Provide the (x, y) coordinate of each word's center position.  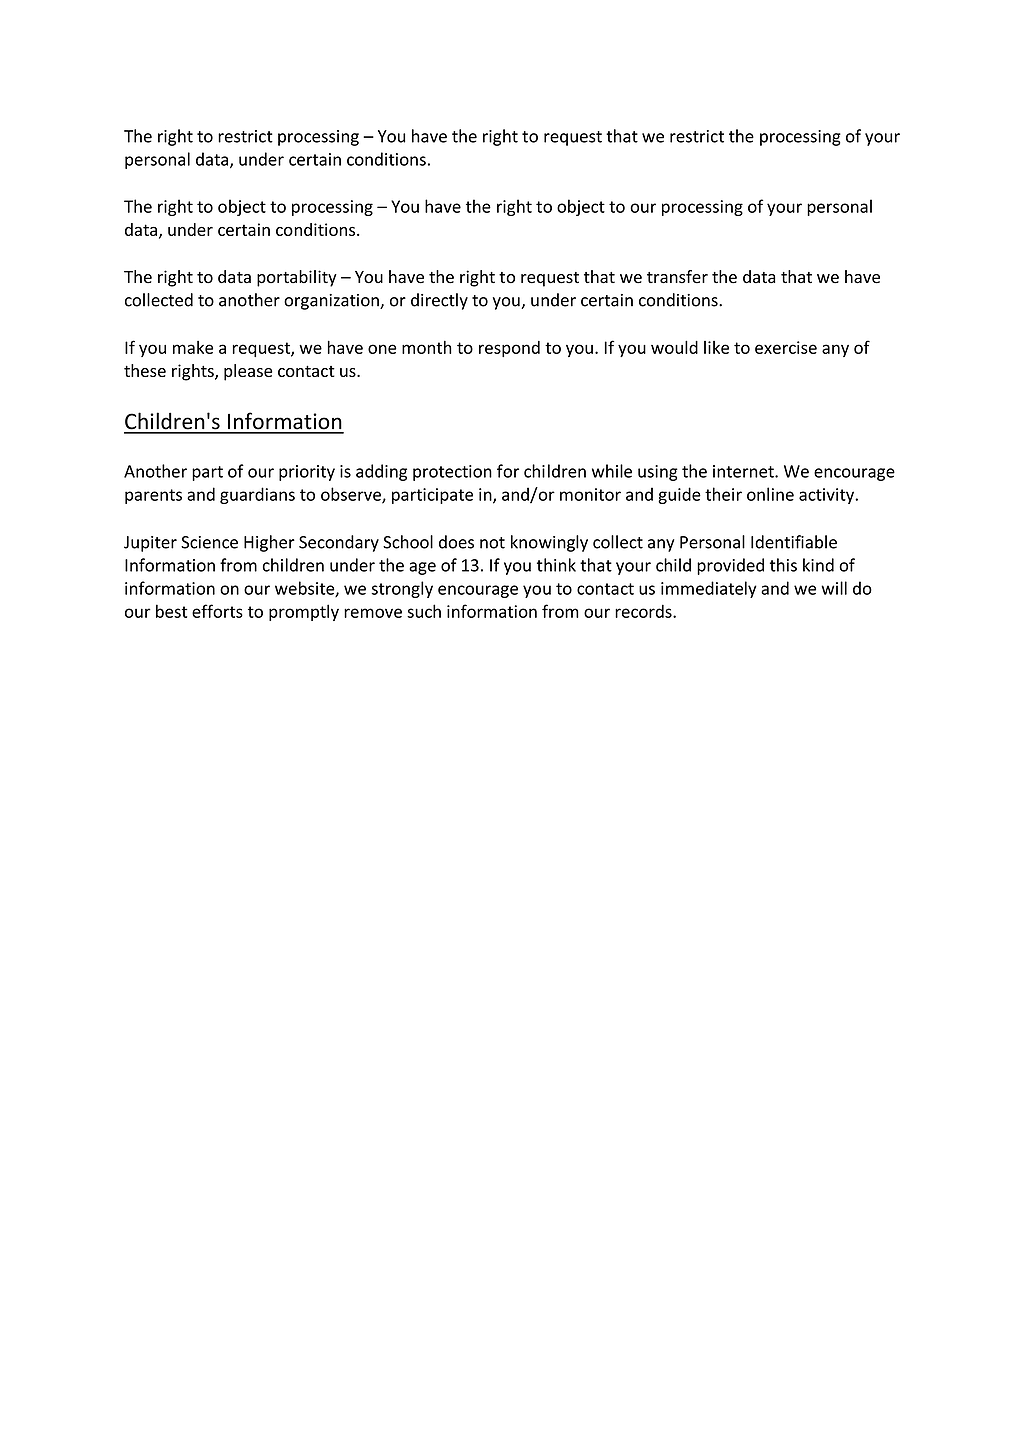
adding (381, 472)
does (456, 542)
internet (744, 471)
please (248, 372)
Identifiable (794, 542)
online (770, 494)
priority (307, 473)
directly (439, 301)
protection (452, 473)
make (193, 347)
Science (209, 542)
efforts (217, 611)
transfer (677, 277)
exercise (786, 347)
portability (297, 278)
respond (509, 349)
